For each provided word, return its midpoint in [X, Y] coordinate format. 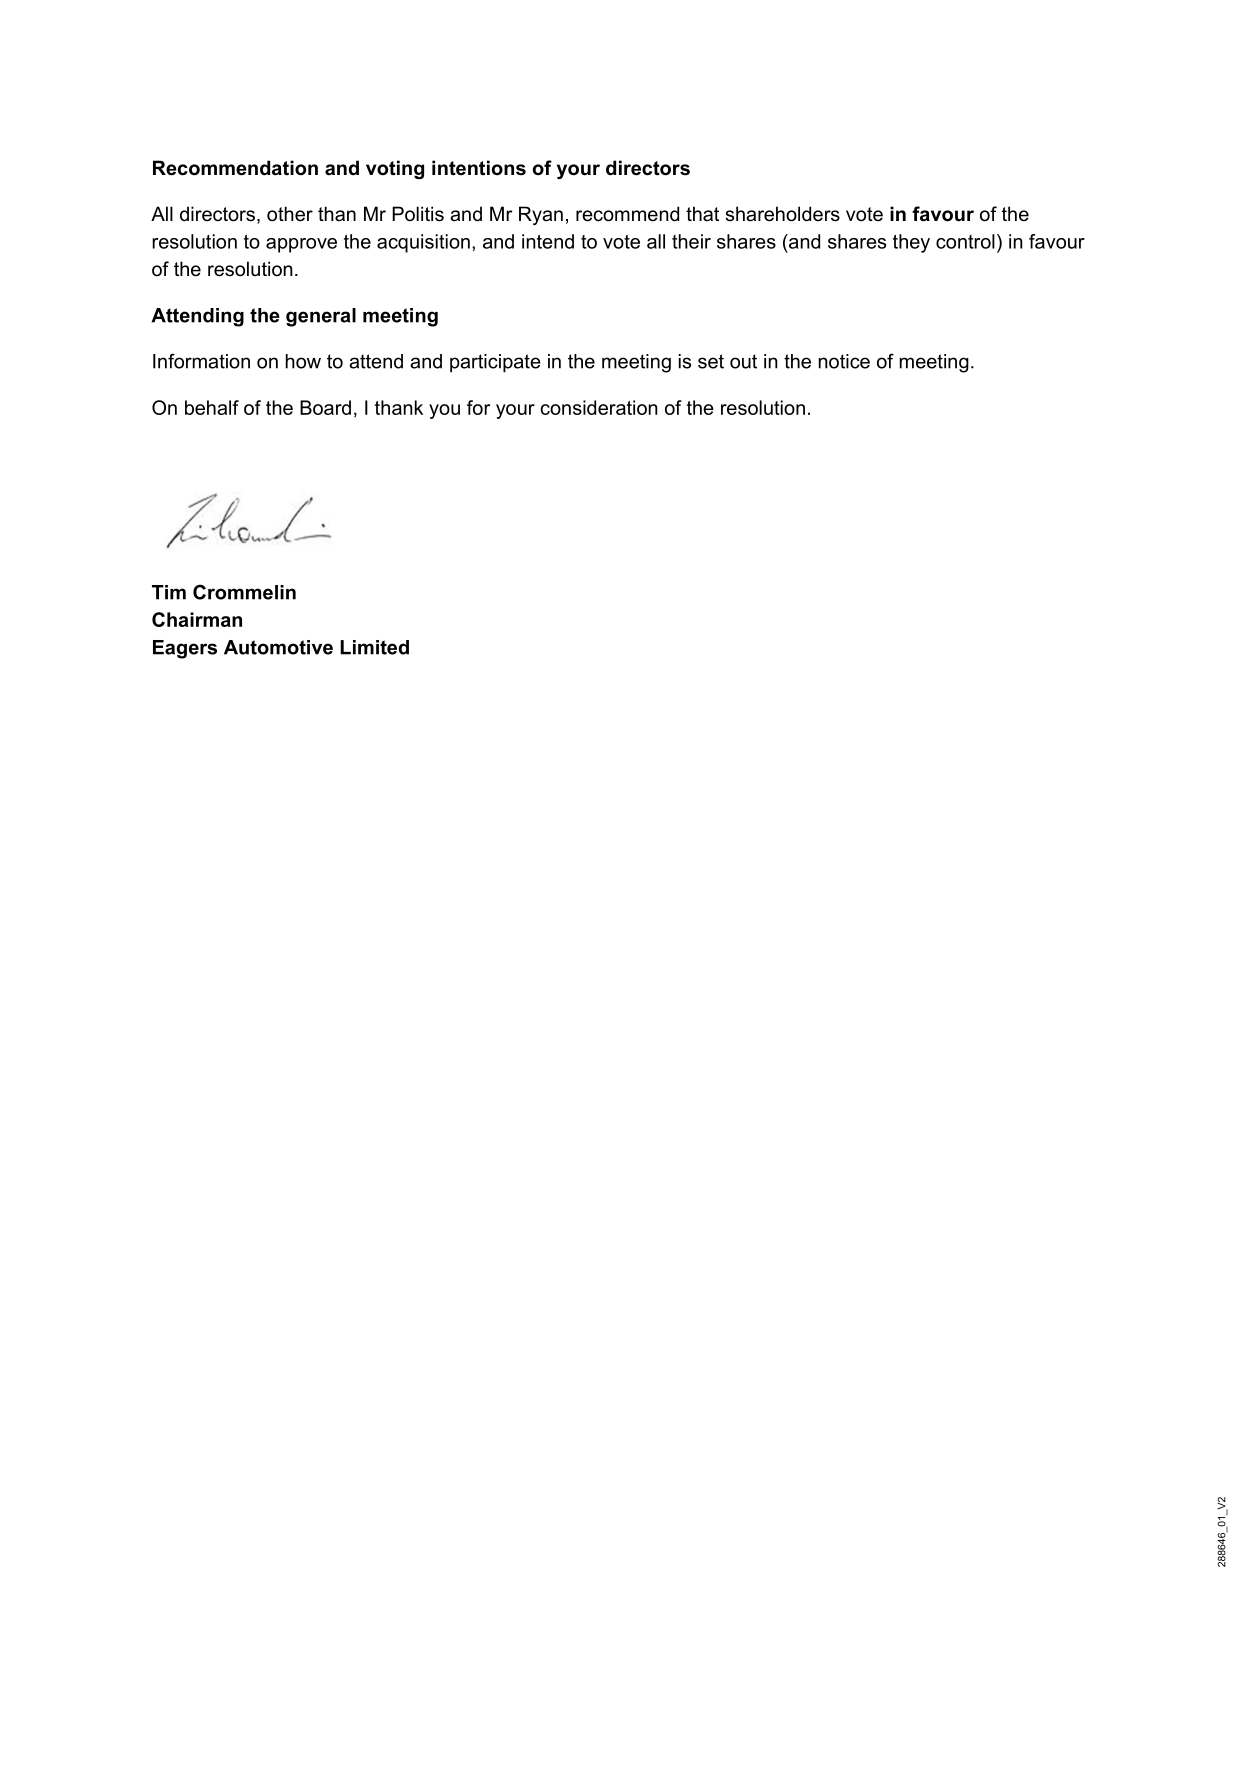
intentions [479, 168]
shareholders [782, 214]
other [290, 214]
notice [844, 361]
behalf [212, 407]
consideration [599, 407]
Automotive [278, 647]
